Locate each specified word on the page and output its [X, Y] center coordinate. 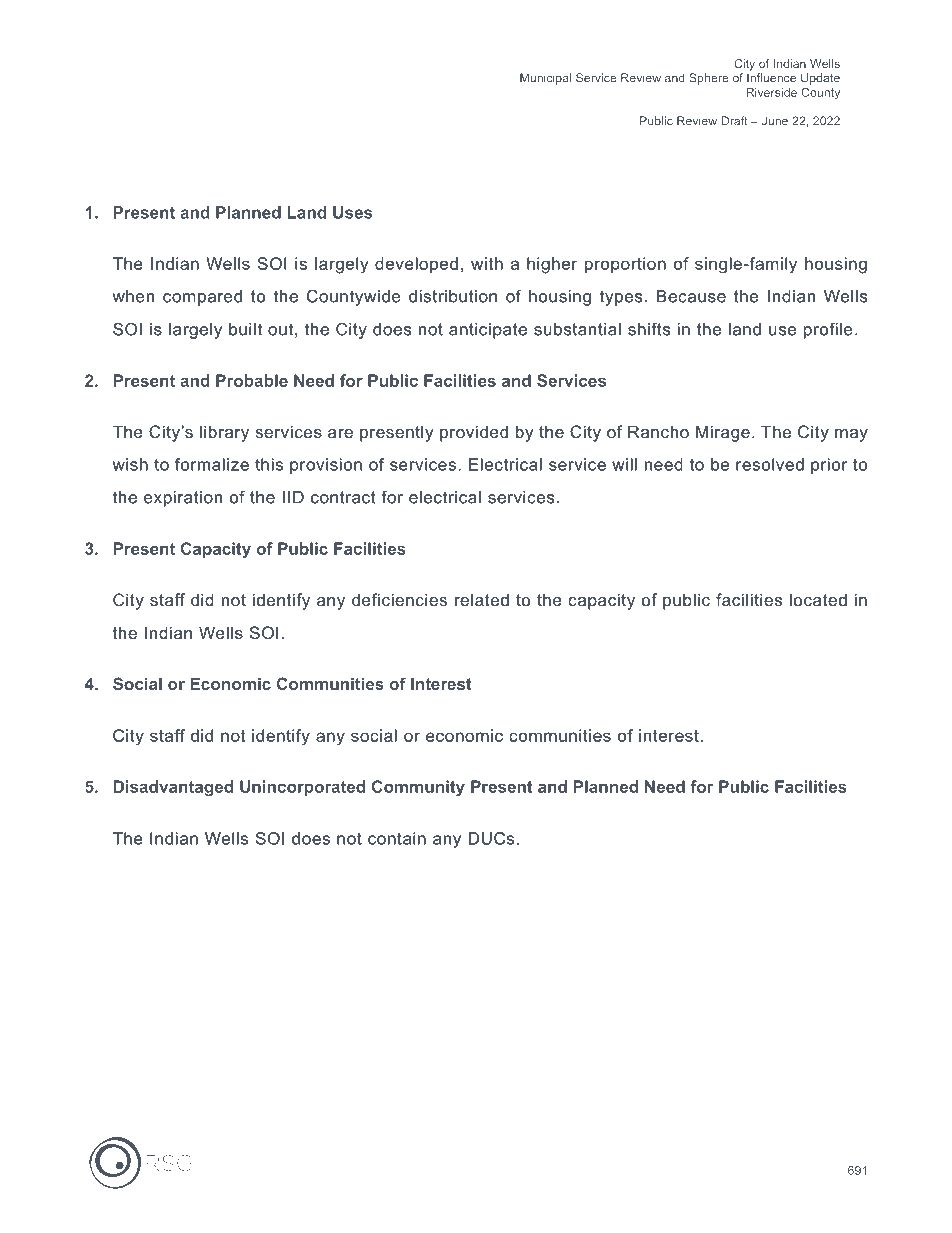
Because [691, 296]
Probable [252, 380]
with [487, 263]
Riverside [772, 92]
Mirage [723, 433]
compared [202, 298]
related [482, 599]
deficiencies [399, 599]
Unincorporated [302, 788]
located [818, 599]
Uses [352, 212]
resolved [770, 464]
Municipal [545, 79]
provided [474, 433]
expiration [183, 499]
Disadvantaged [173, 788]
